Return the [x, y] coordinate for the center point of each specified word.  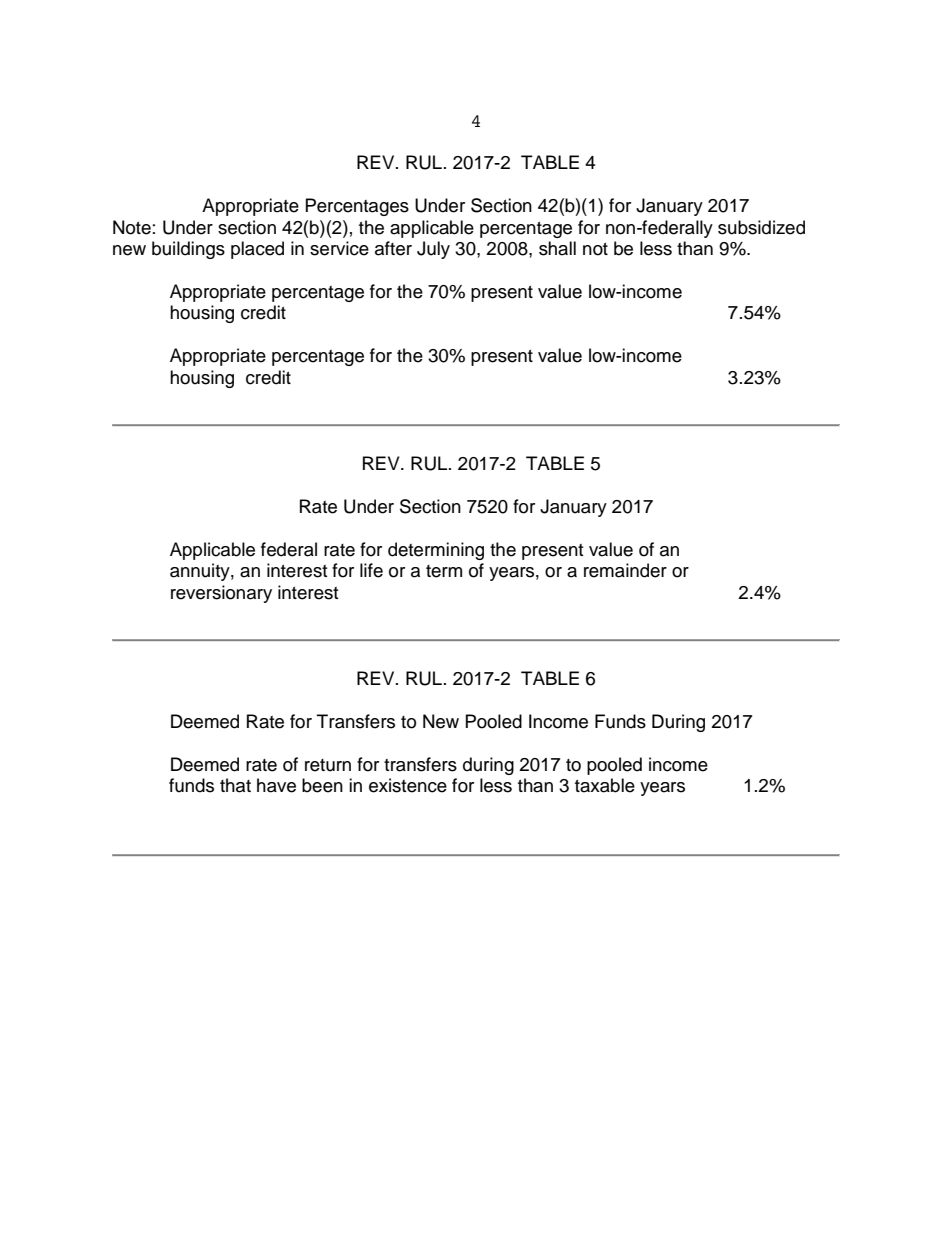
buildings [188, 250]
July [433, 250]
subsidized [761, 227]
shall [557, 248]
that [235, 785]
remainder [625, 570]
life [371, 570]
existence [408, 785]
